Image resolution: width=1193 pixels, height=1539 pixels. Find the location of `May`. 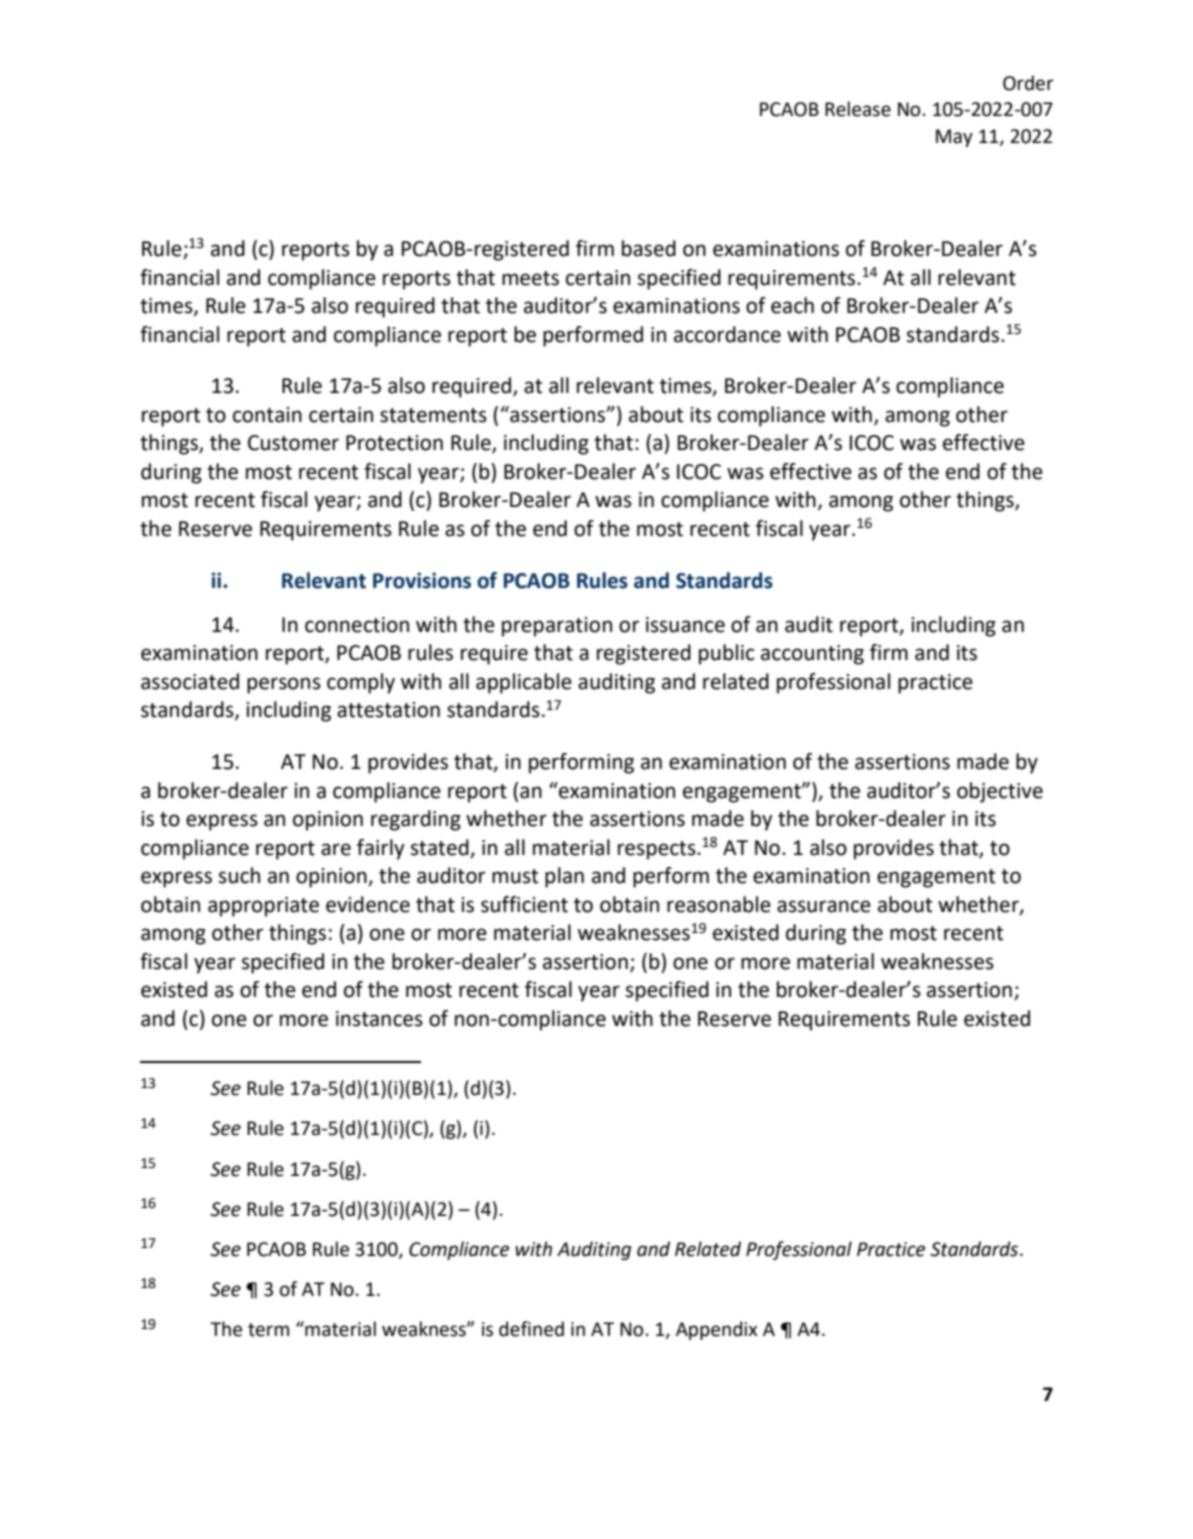

May is located at coordinates (954, 138).
